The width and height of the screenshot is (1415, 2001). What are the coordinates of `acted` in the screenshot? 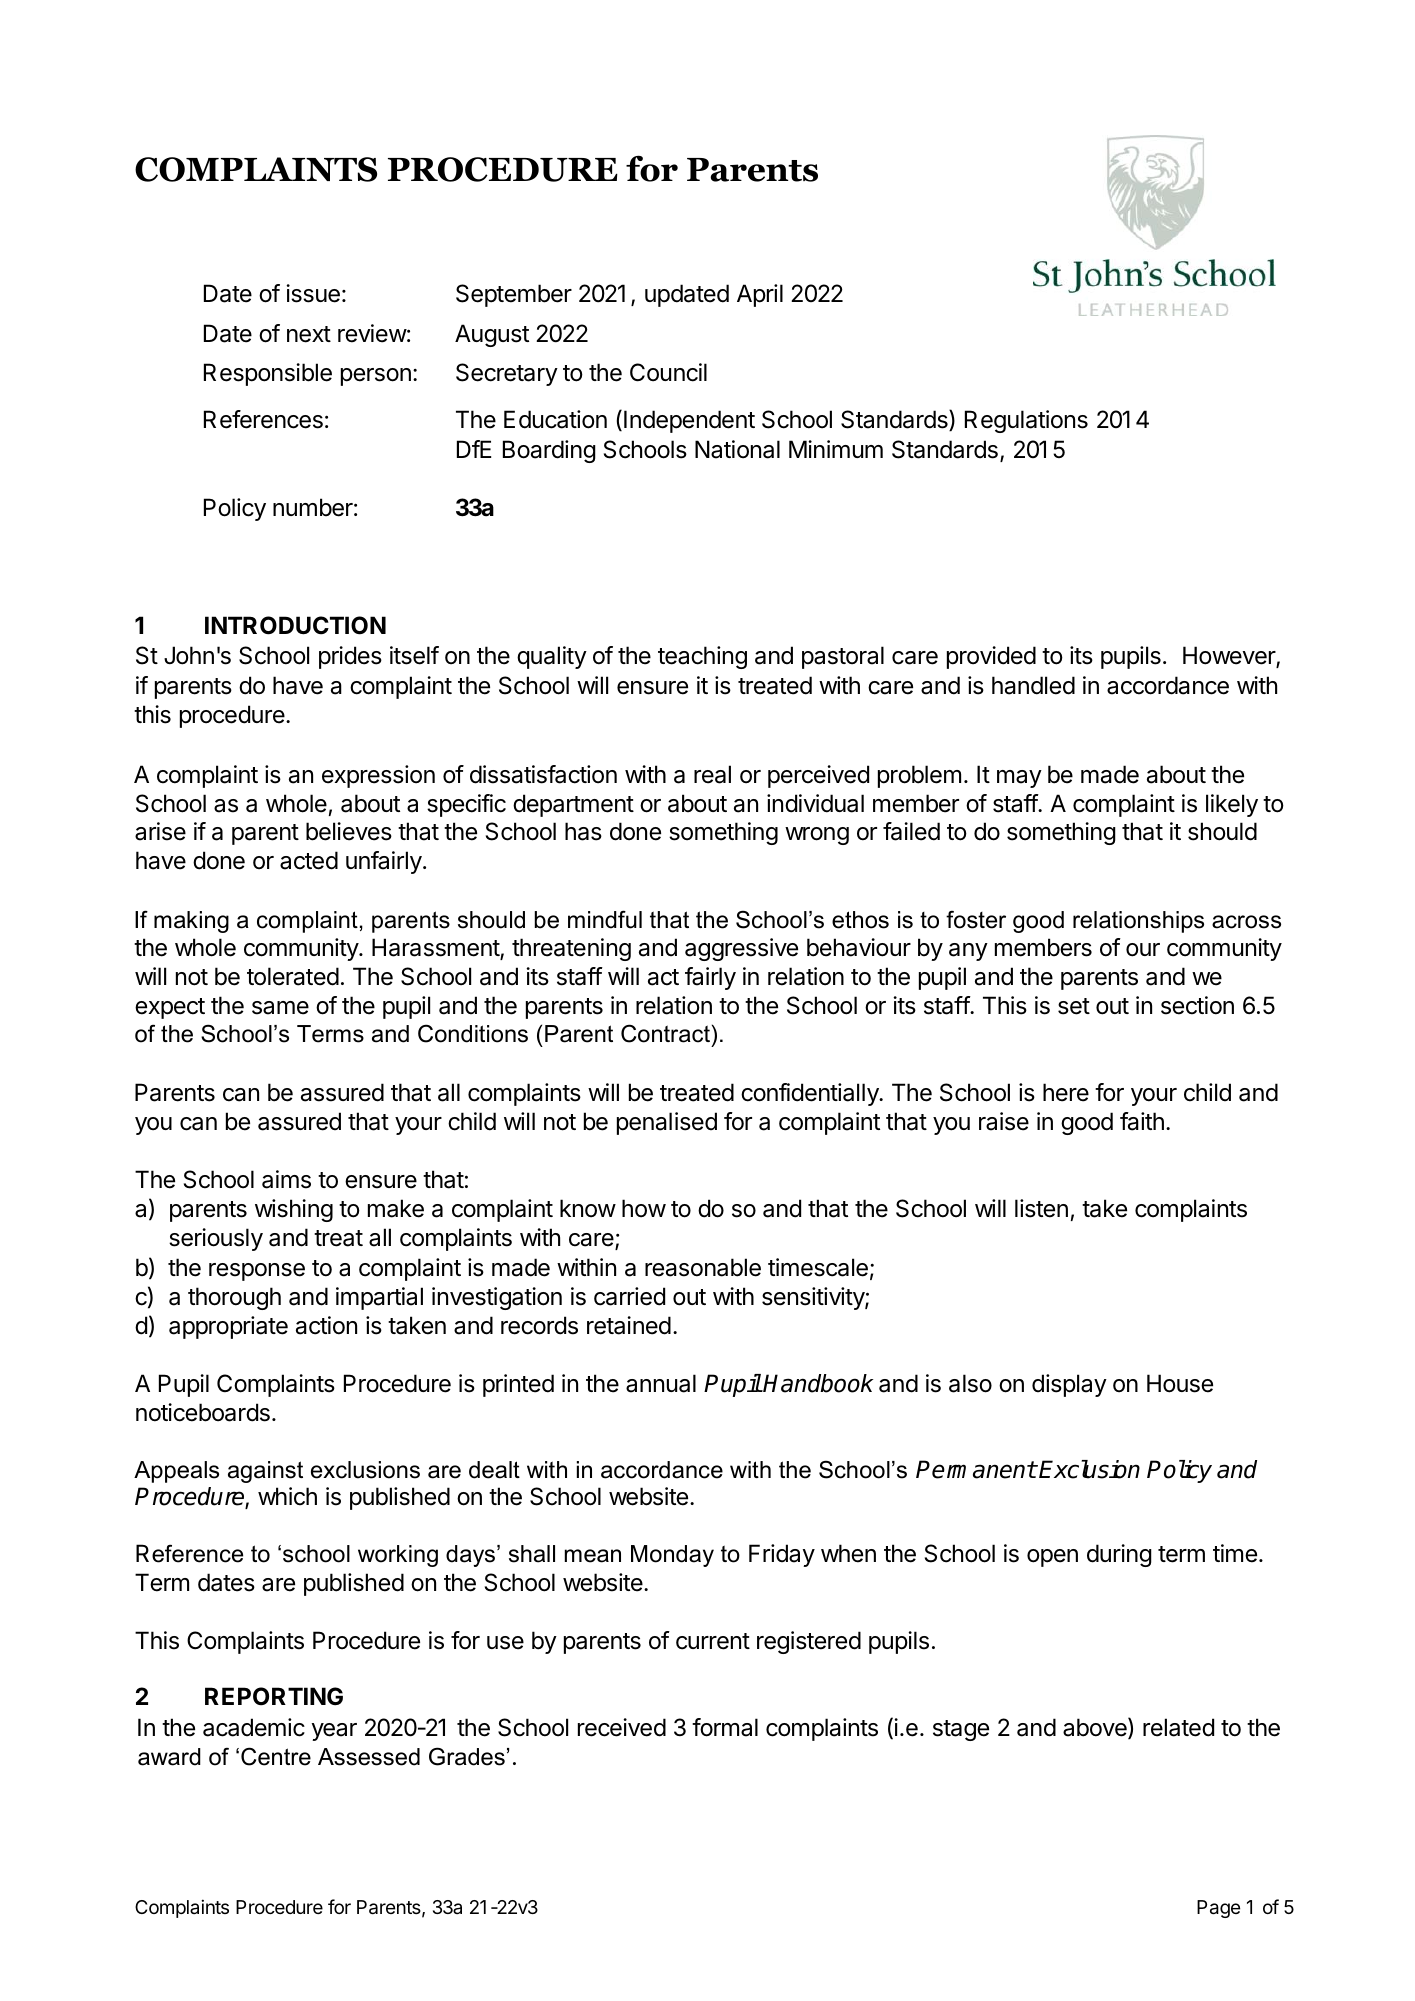 It's located at (309, 860).
